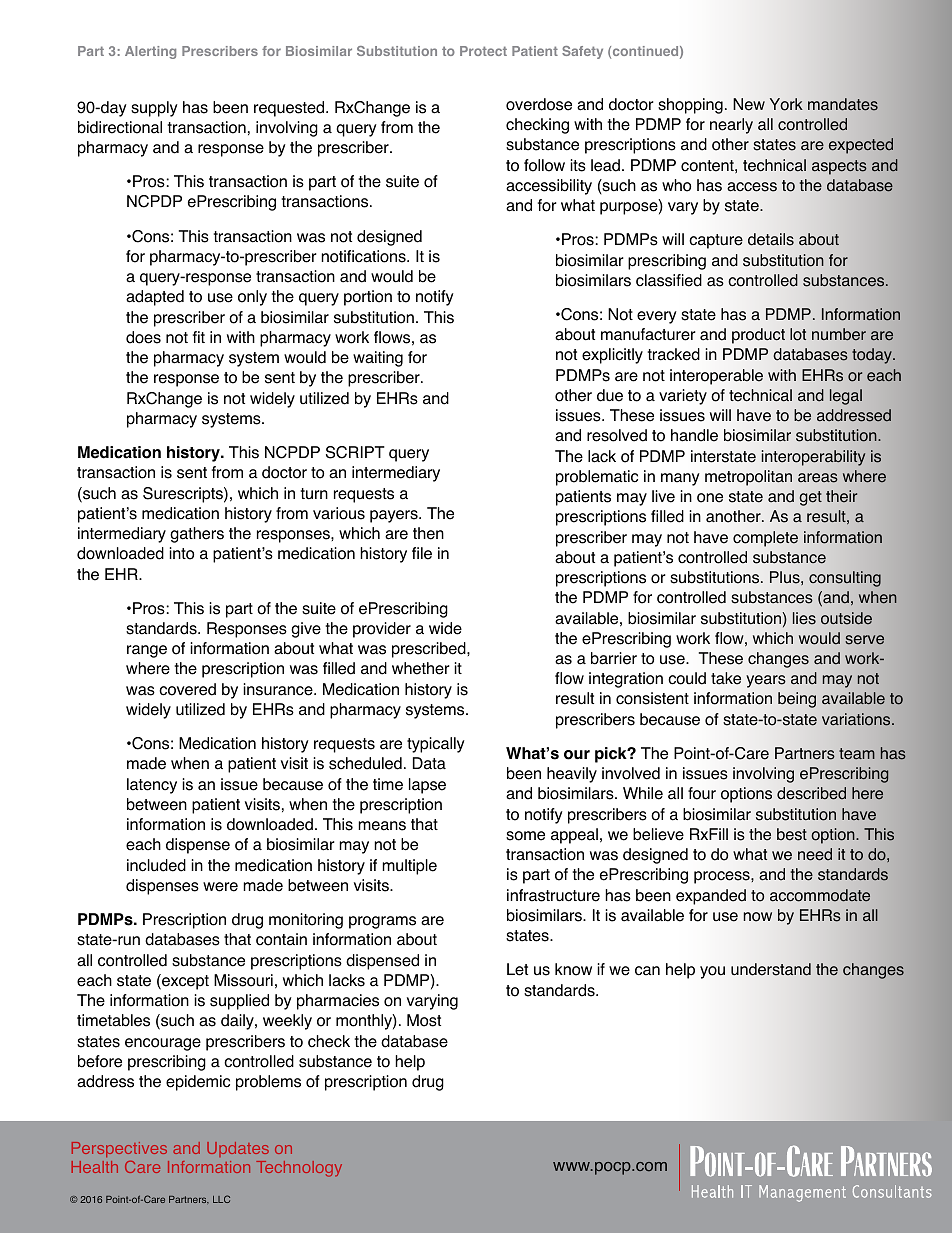 This screenshot has height=1233, width=952. I want to click on were, so click(220, 887).
